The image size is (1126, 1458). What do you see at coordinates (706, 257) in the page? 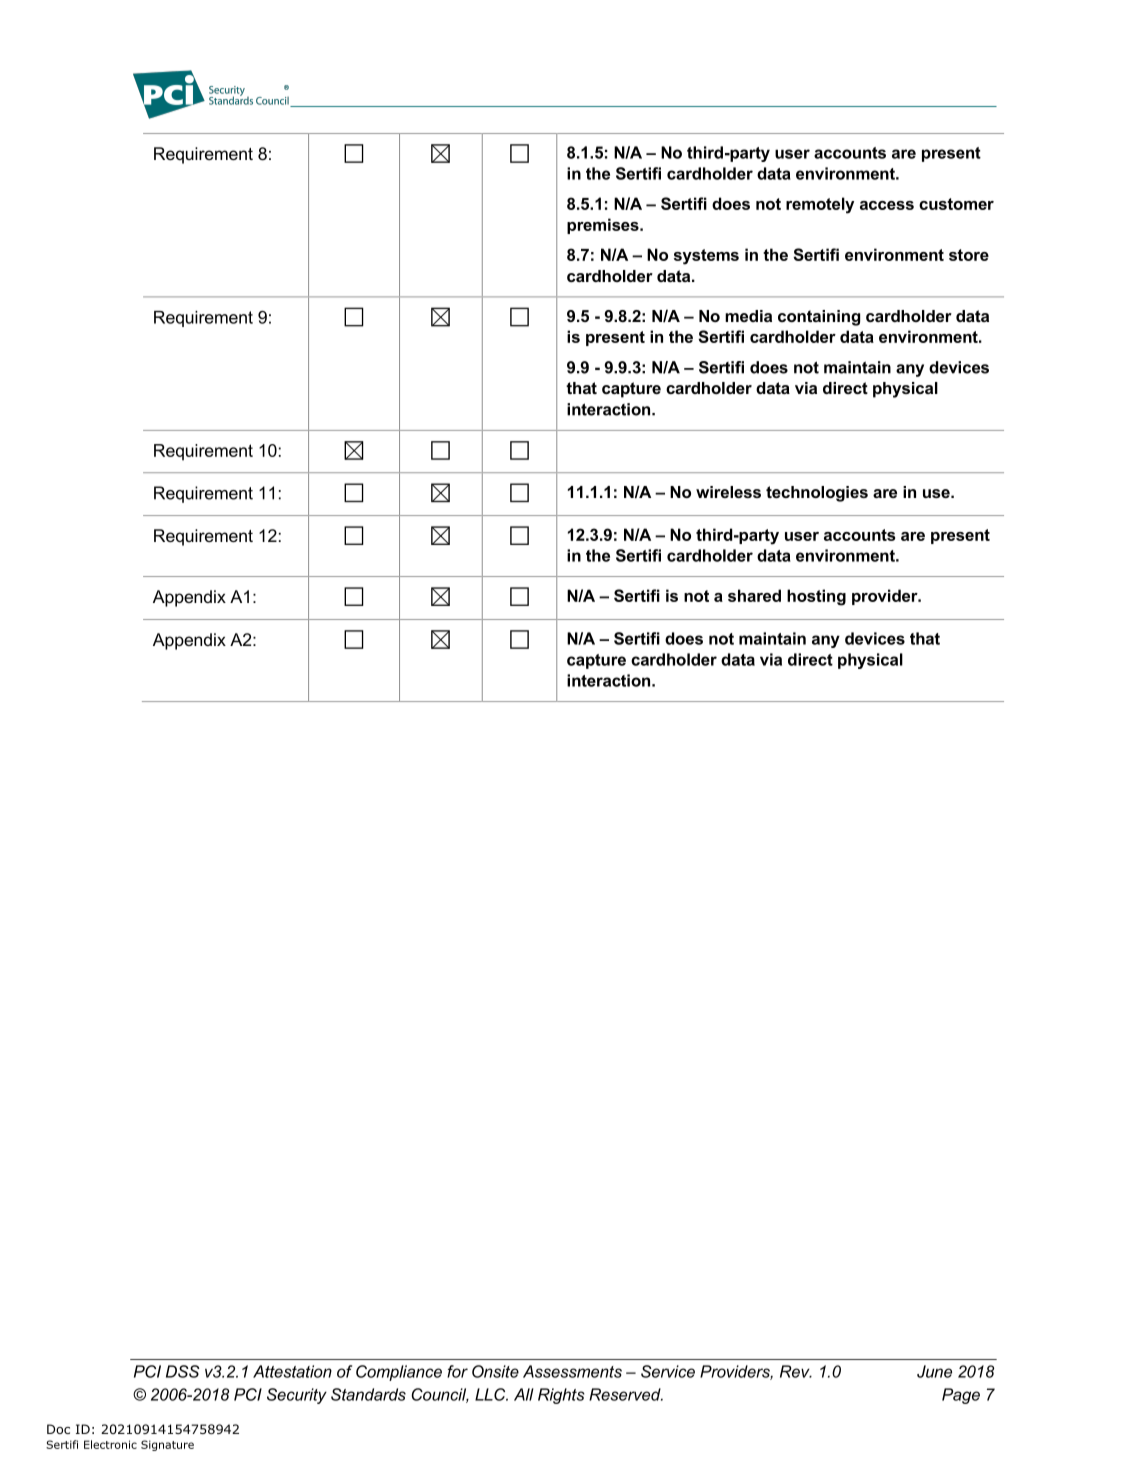
I see `systems` at bounding box center [706, 257].
